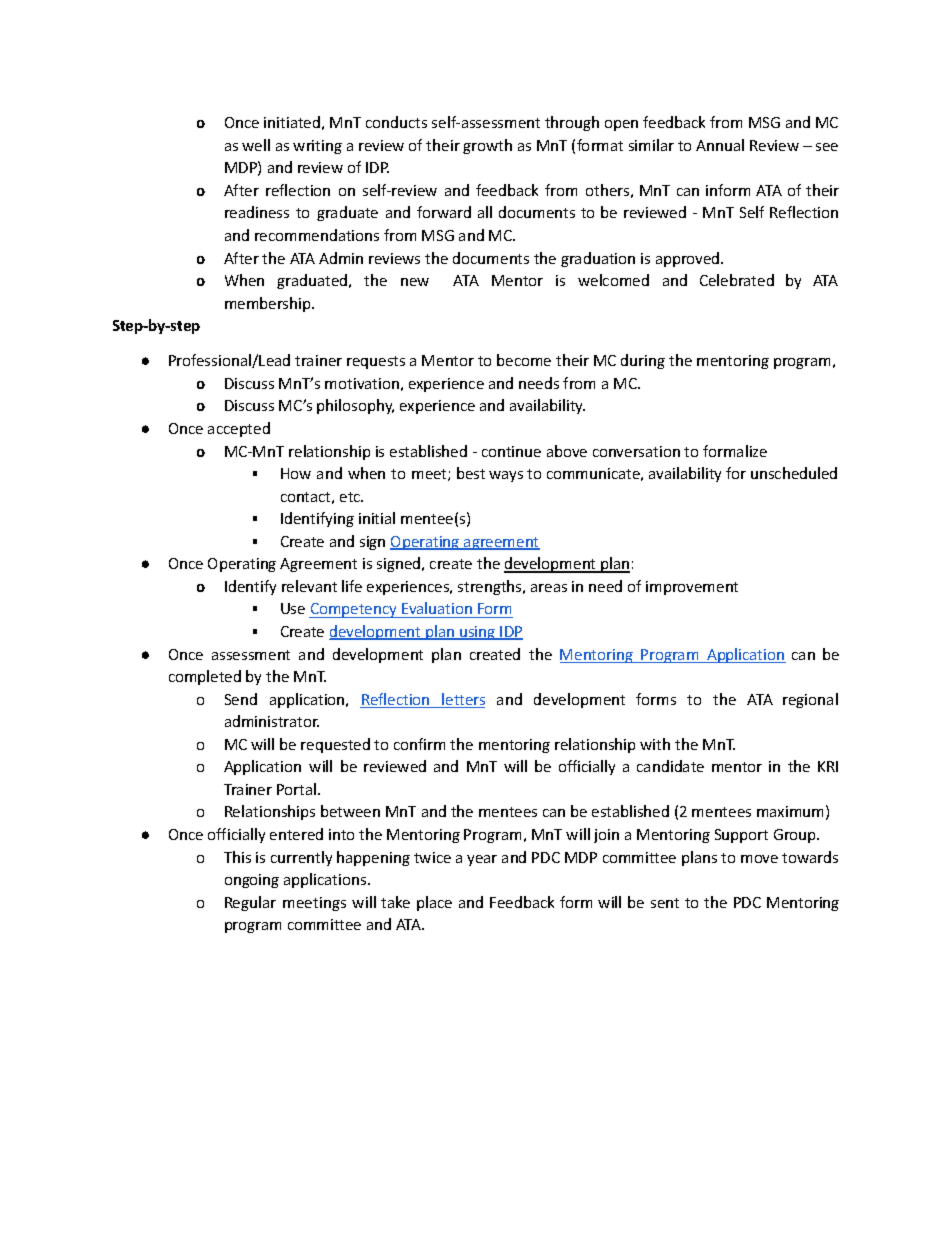  Describe the element at coordinates (252, 881) in the document. I see `ongoing` at that location.
